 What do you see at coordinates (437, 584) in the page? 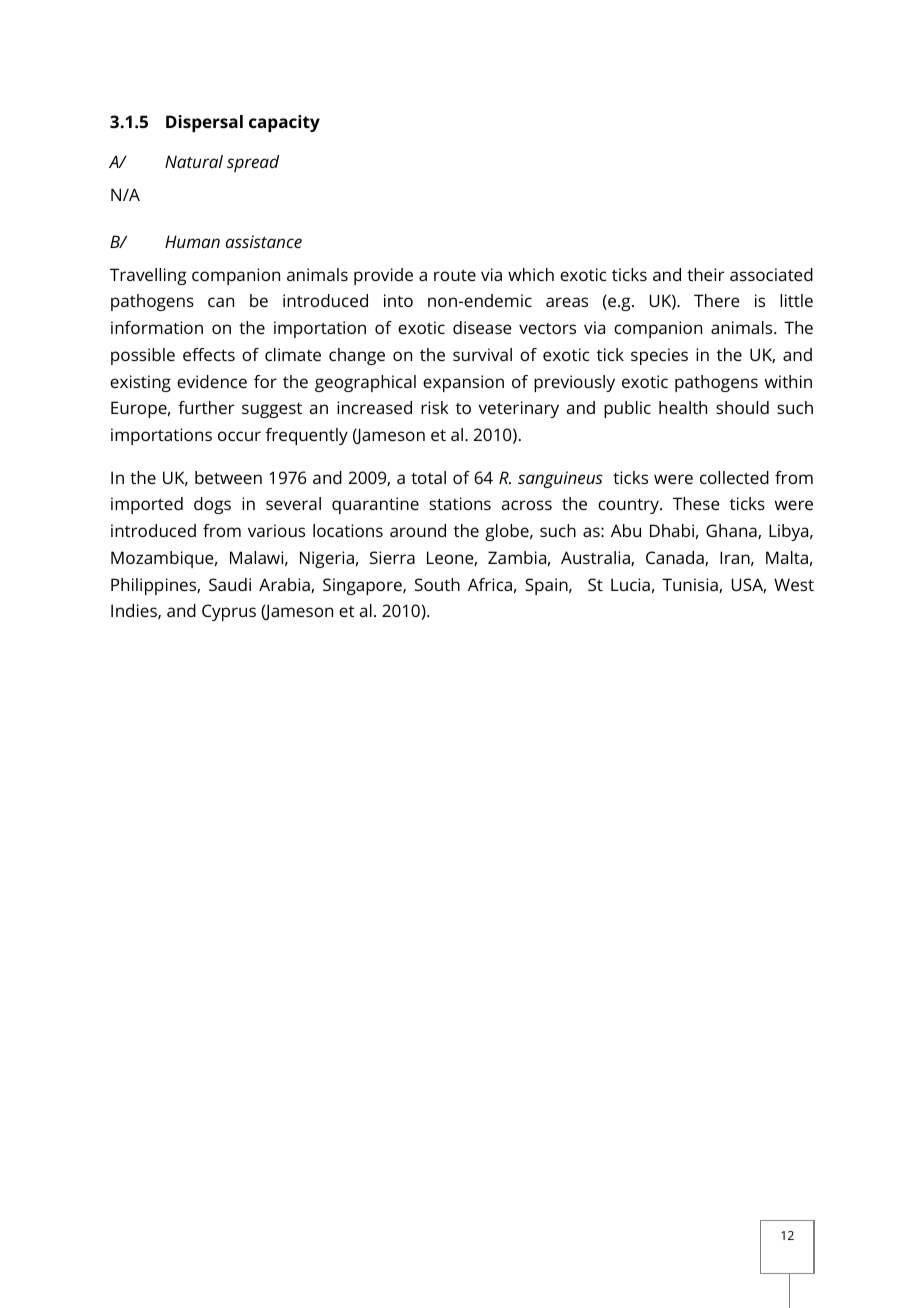
I see `South` at bounding box center [437, 584].
